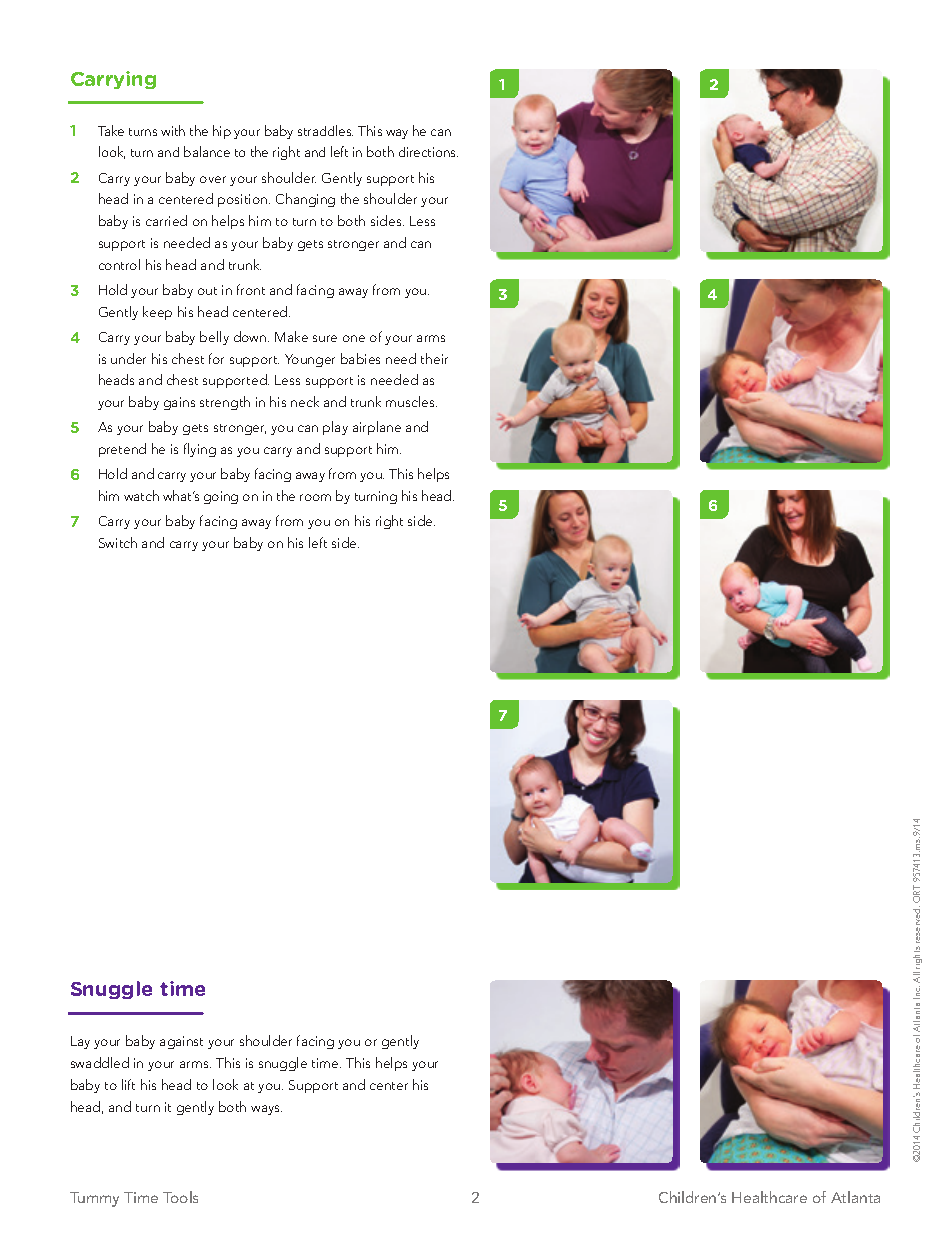  What do you see at coordinates (221, 497) in the screenshot?
I see `going` at bounding box center [221, 497].
